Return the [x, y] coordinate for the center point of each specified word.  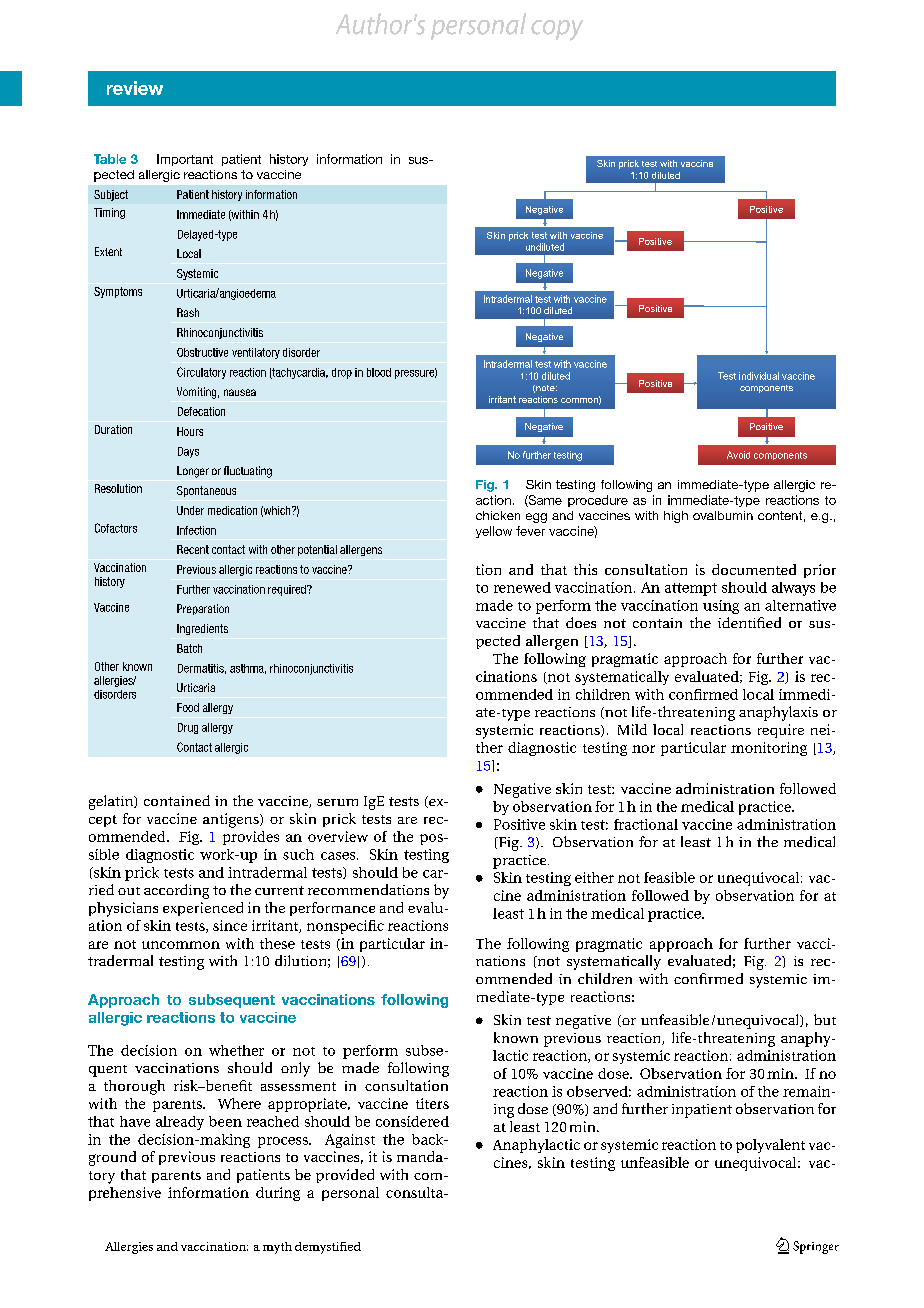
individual [759, 376]
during [278, 1194]
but [825, 1019]
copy [557, 30]
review [135, 88]
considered [412, 1121]
